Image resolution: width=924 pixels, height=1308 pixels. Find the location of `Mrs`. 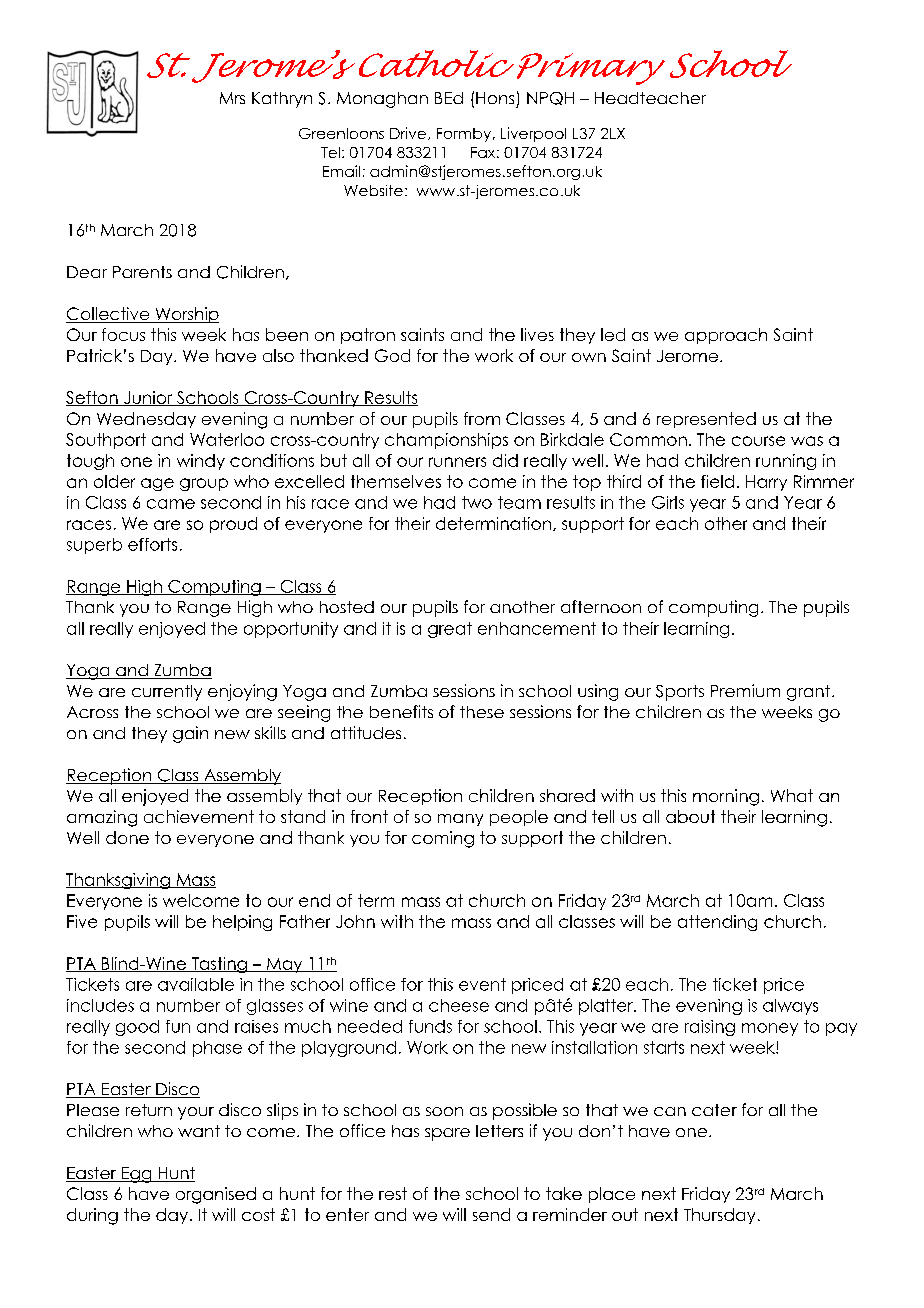

Mrs is located at coordinates (232, 98).
